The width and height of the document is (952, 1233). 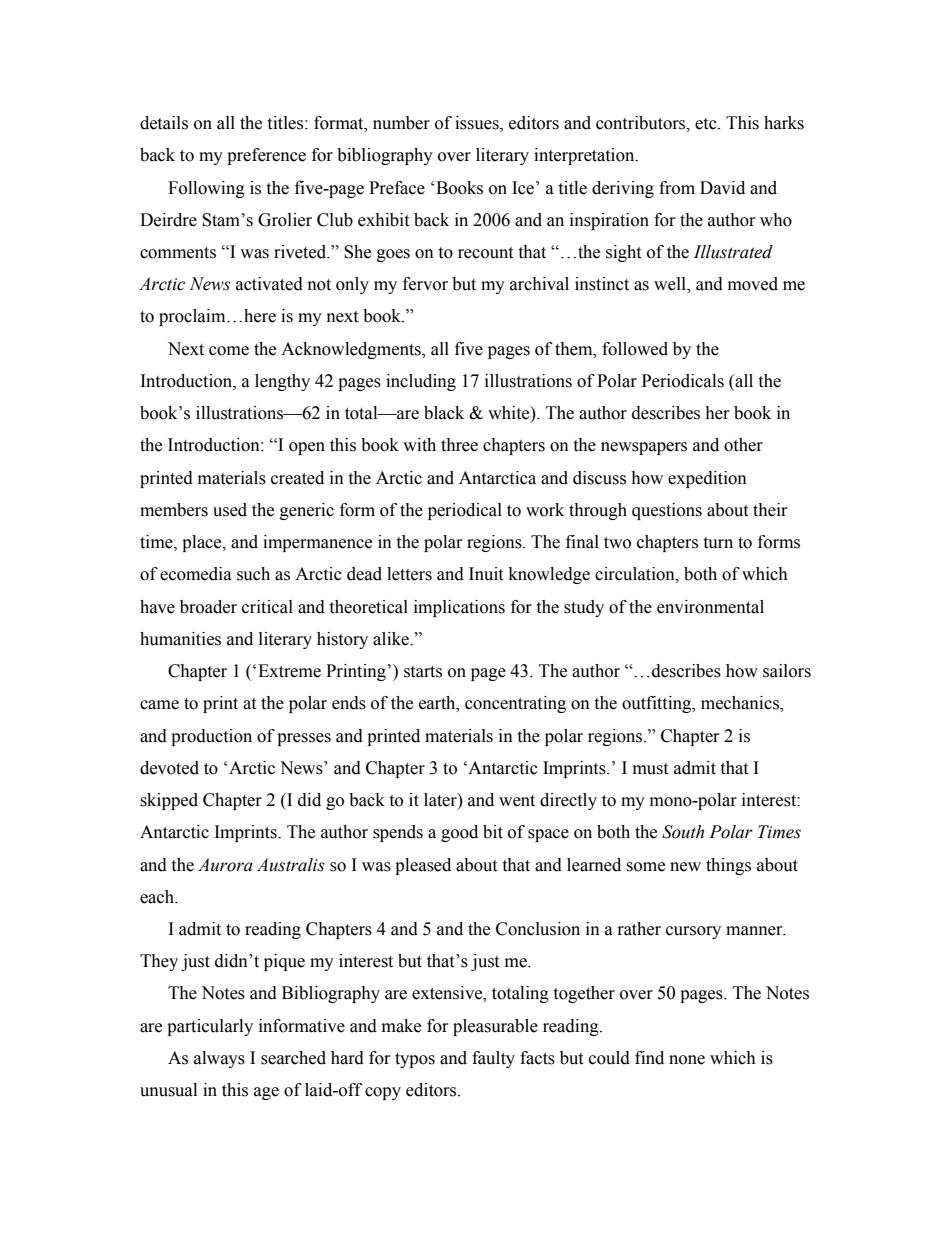 I want to click on Ice, so click(x=523, y=188).
